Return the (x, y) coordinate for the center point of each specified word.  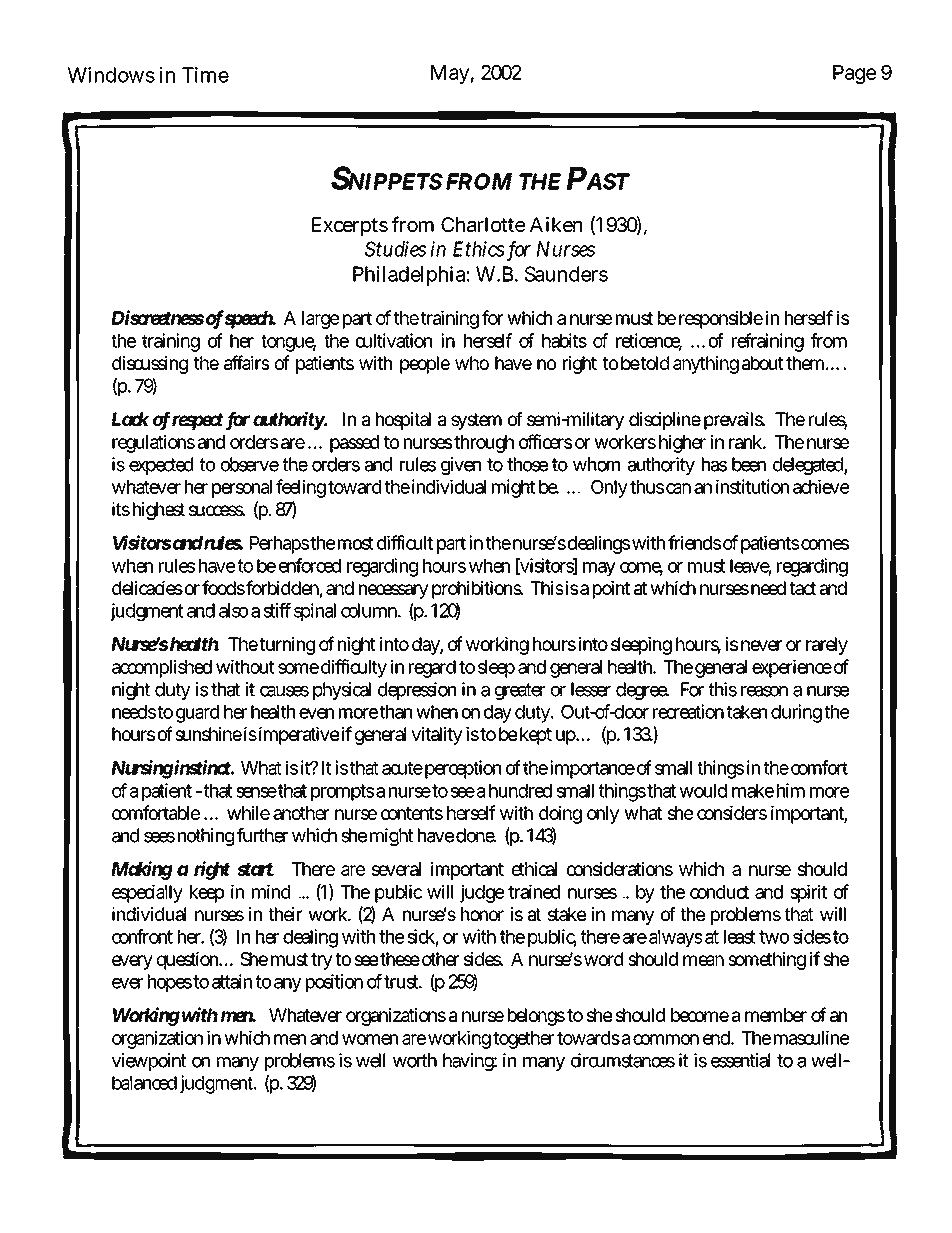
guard (197, 714)
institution (752, 486)
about (763, 363)
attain (232, 981)
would (703, 791)
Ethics (479, 249)
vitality (437, 736)
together (523, 1040)
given (461, 466)
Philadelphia (409, 276)
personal (242, 489)
